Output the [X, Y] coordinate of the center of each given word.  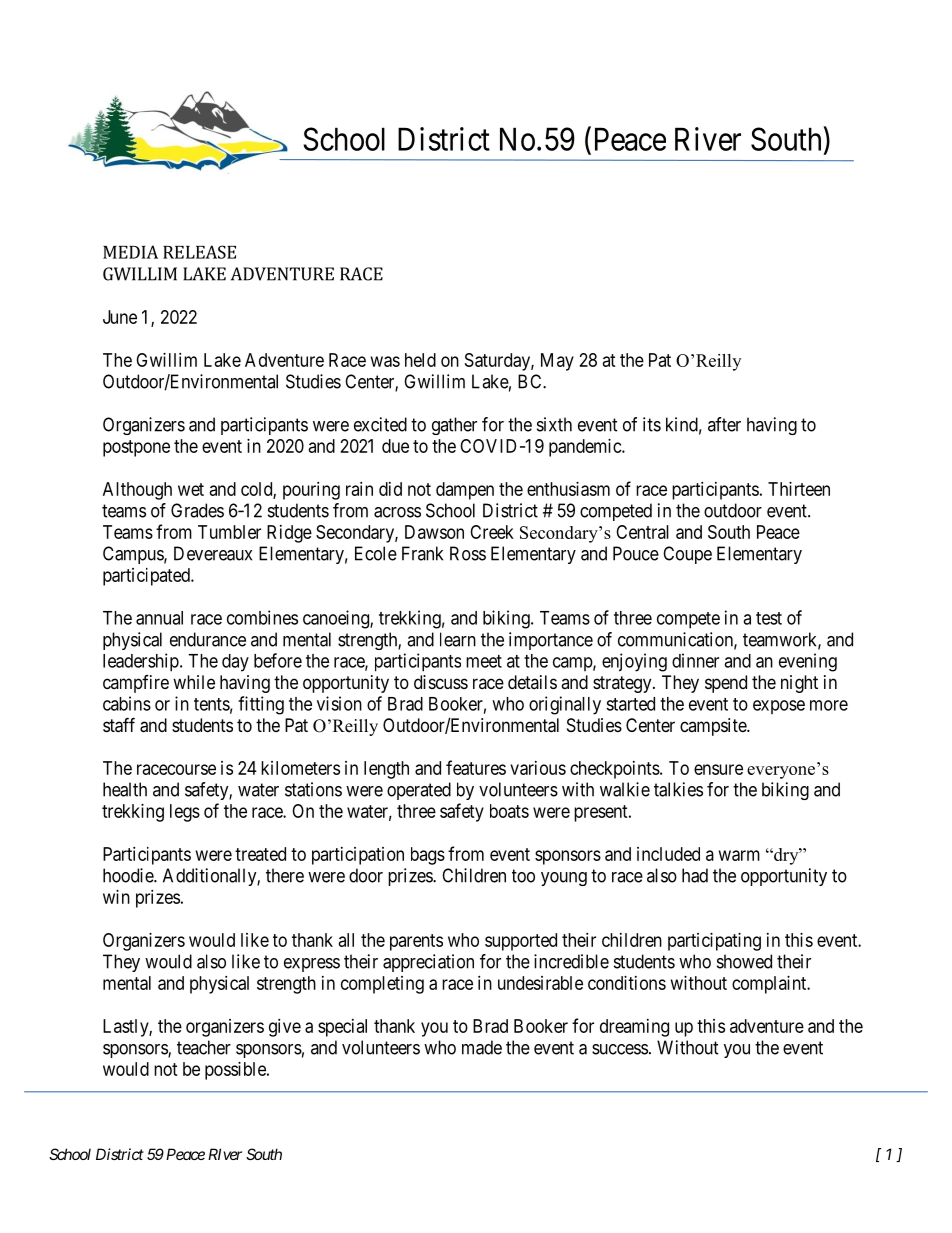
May [557, 362]
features [476, 767]
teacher [204, 1047]
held [420, 360]
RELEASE [199, 252]
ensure [718, 769]
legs [185, 813]
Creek [492, 532]
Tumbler [229, 532]
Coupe [687, 555]
